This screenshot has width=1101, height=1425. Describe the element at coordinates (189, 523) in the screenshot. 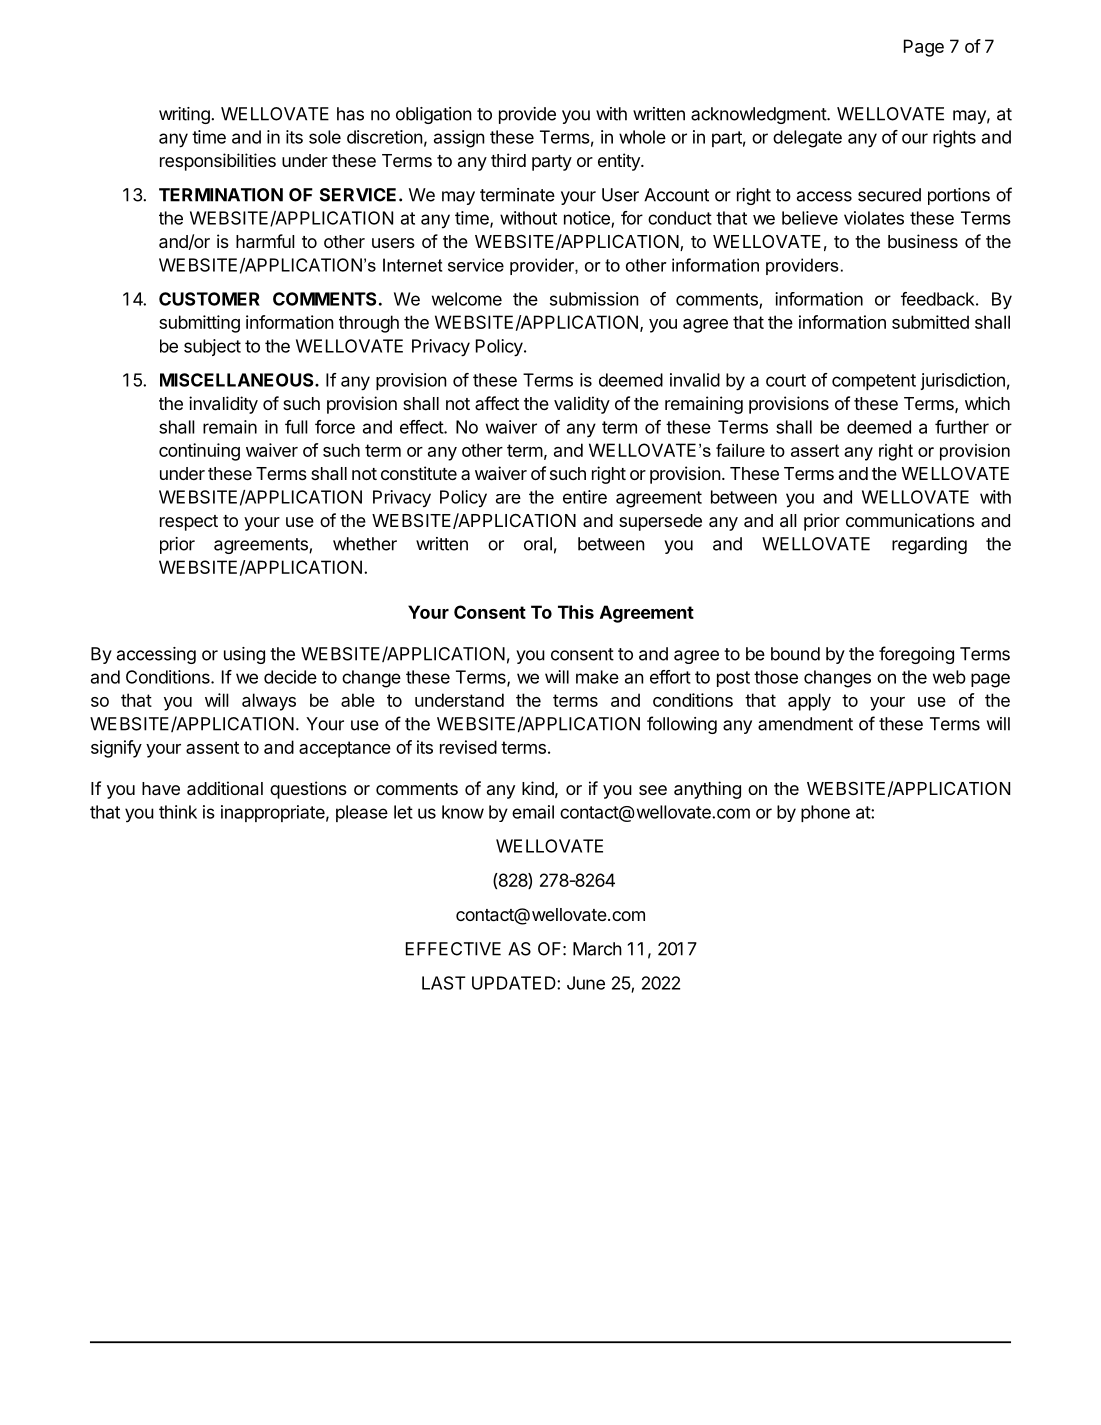

I see `respect` at that location.
